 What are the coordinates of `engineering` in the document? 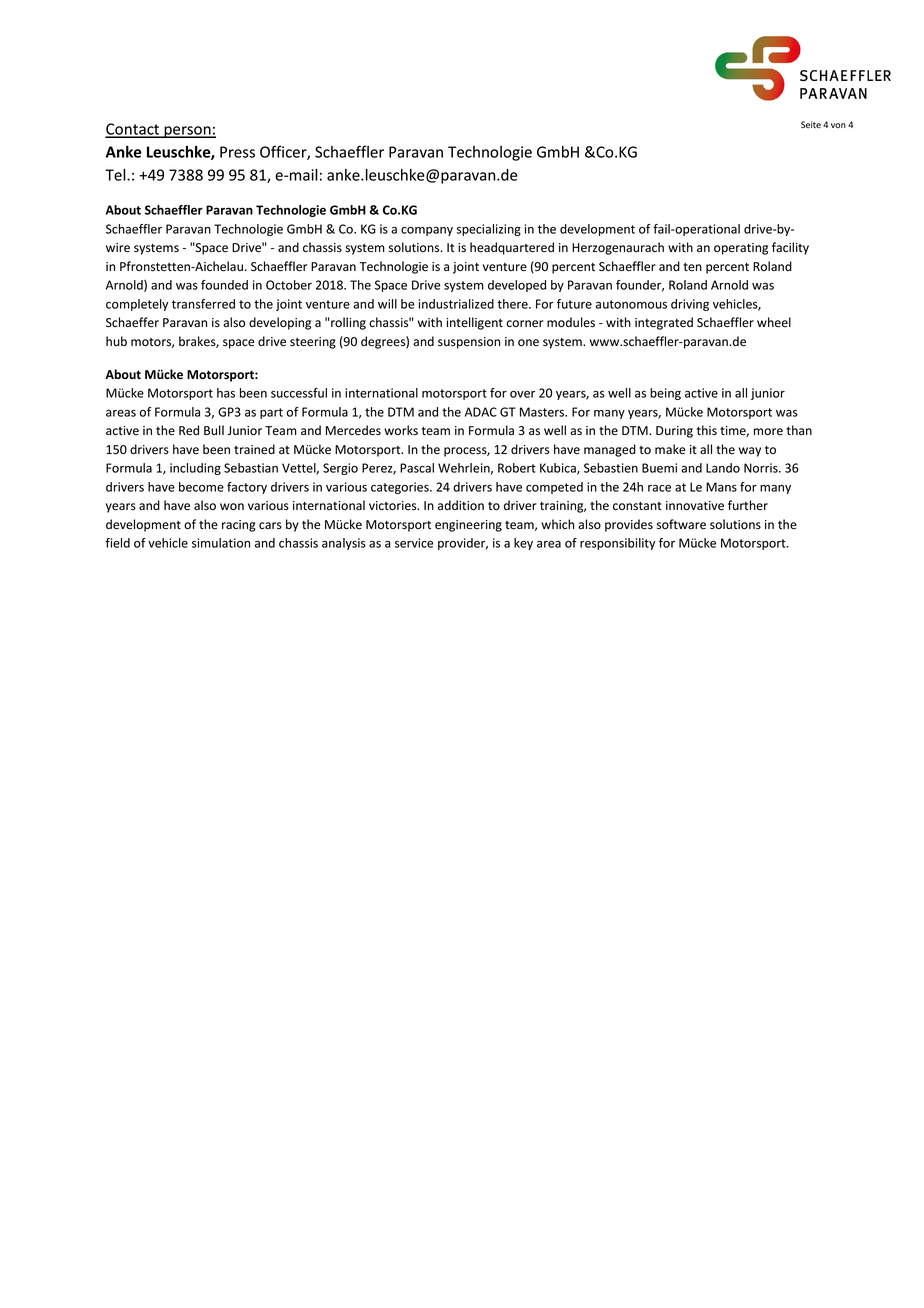 It's located at (468, 526).
